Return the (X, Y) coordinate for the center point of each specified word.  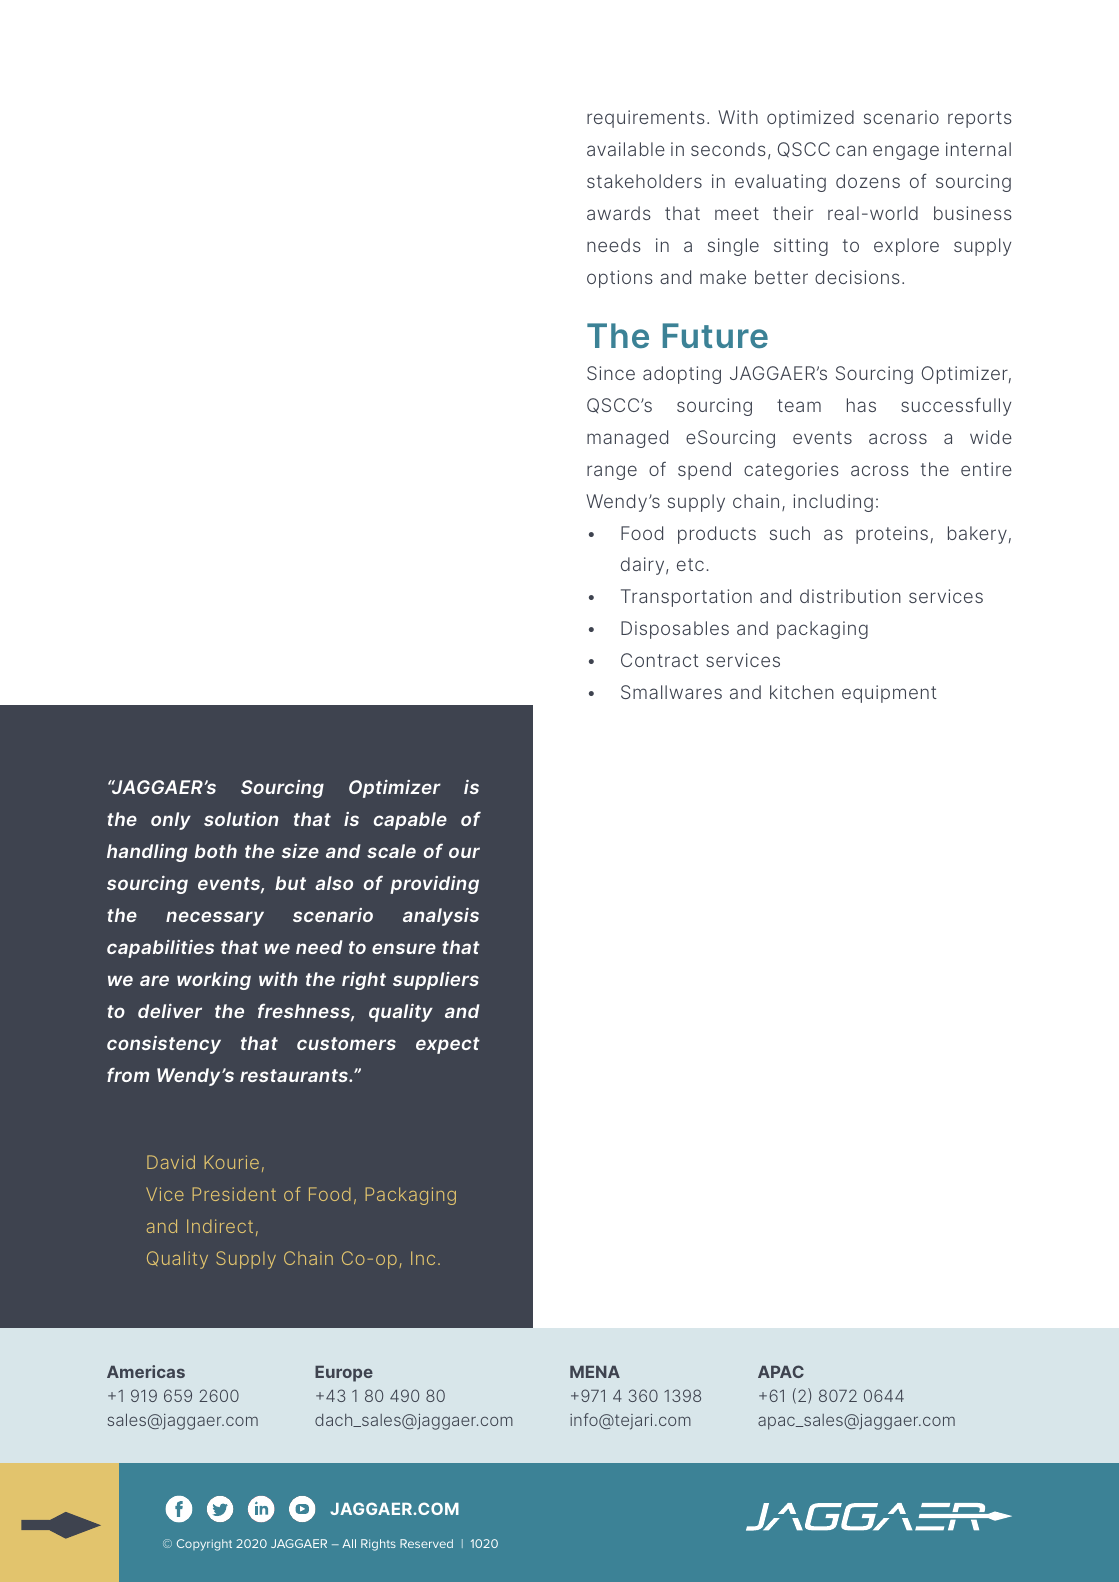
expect (448, 1045)
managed (627, 439)
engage (906, 152)
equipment (889, 694)
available (626, 149)
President (234, 1194)
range (612, 472)
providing (434, 885)
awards (619, 213)
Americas (146, 1371)
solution (241, 819)
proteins (892, 535)
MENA (595, 1372)
